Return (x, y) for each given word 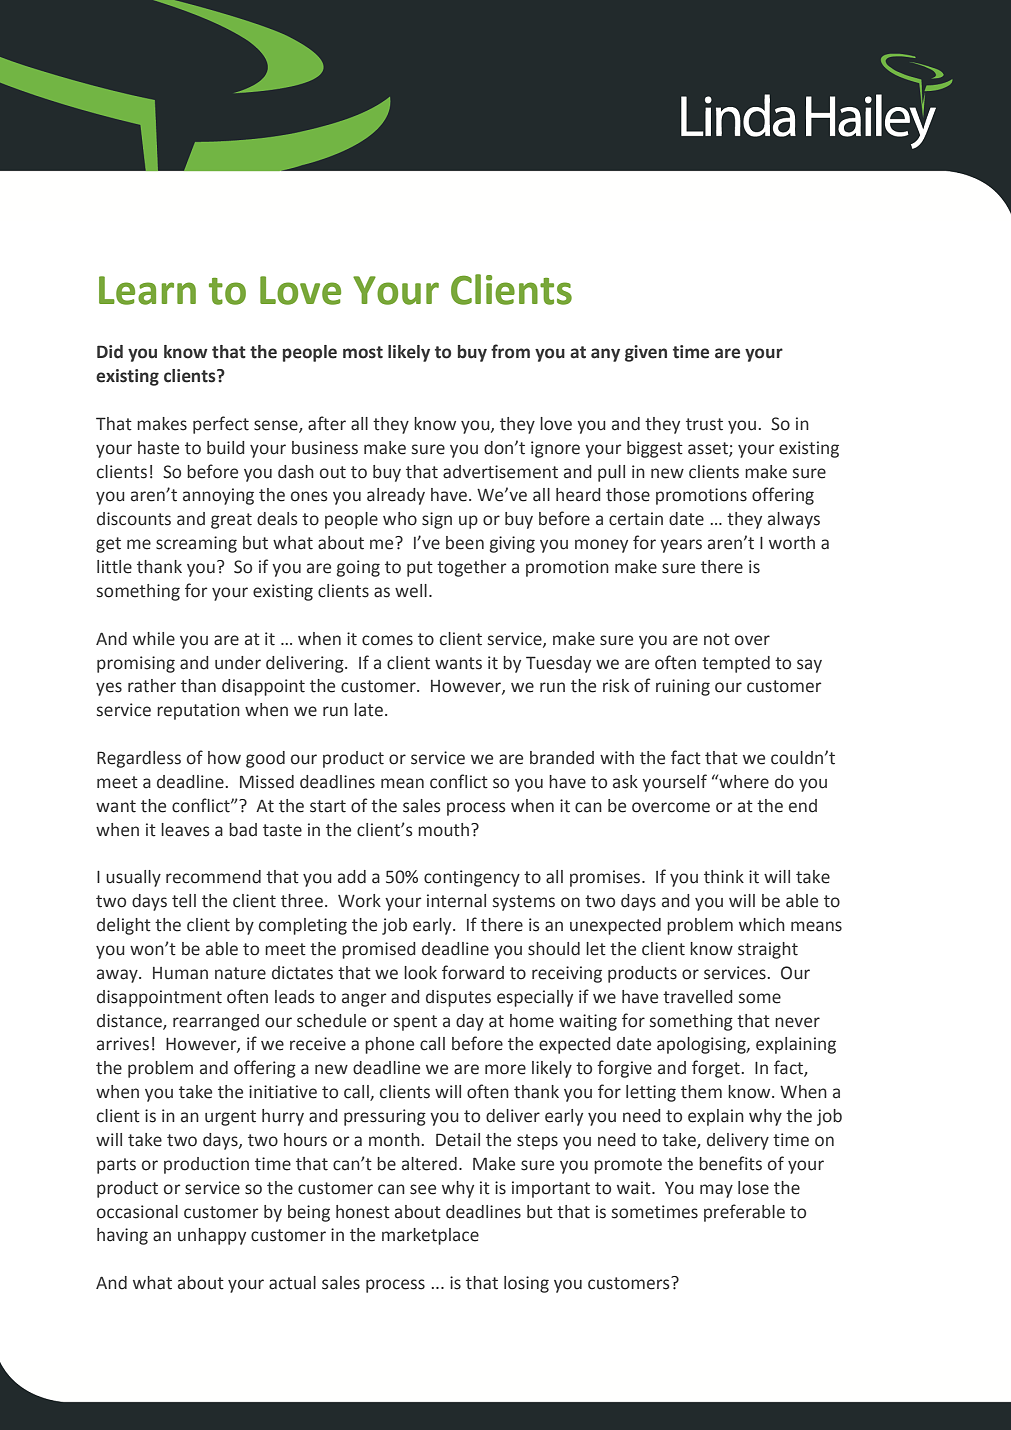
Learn (147, 290)
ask (625, 782)
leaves (185, 830)
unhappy (212, 1236)
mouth (445, 830)
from (510, 351)
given (646, 353)
